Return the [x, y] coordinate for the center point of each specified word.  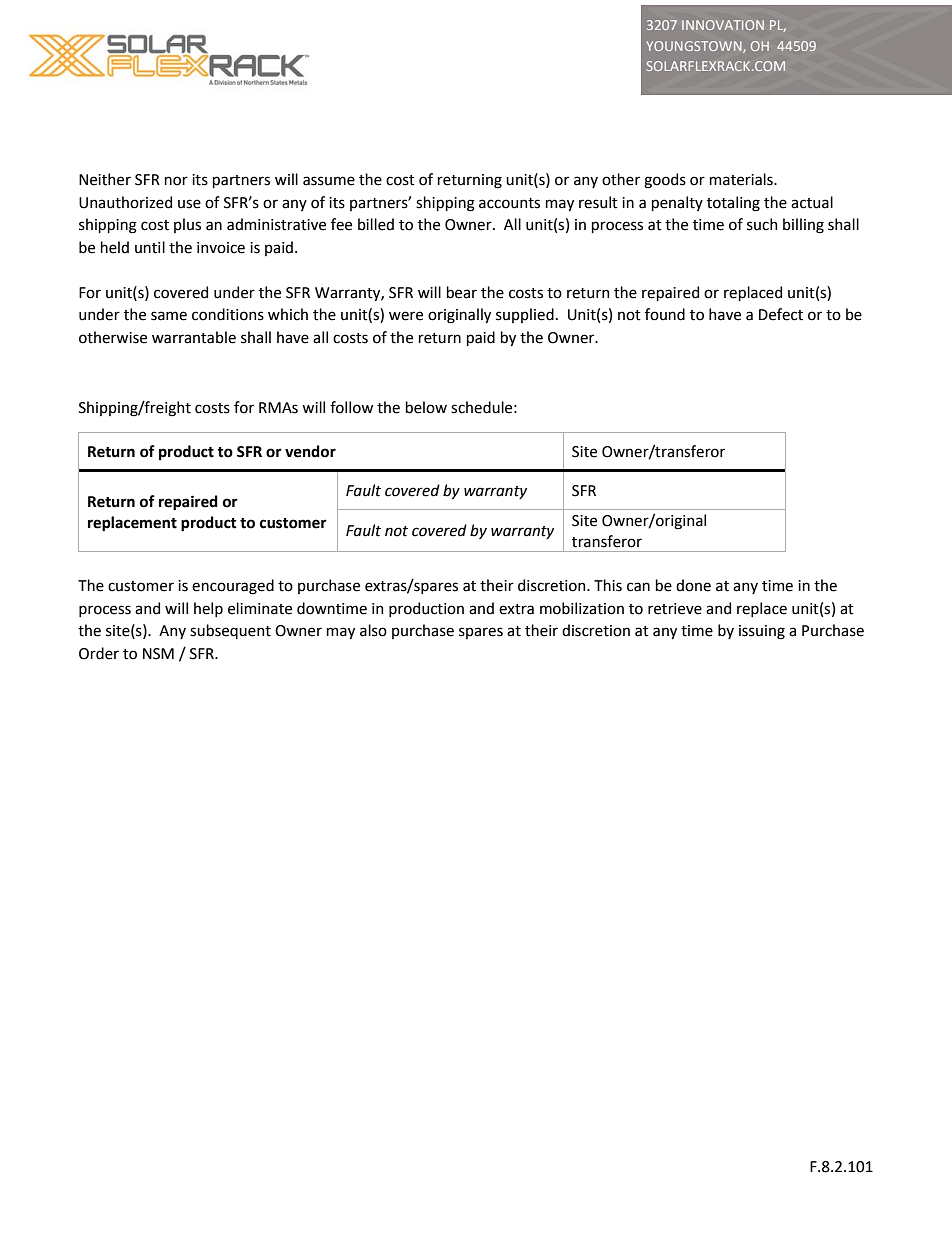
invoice [221, 248]
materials [742, 179]
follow [351, 407]
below [426, 407]
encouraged [233, 587]
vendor [310, 451]
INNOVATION [723, 25]
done [693, 585]
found [665, 314]
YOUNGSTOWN [695, 47]
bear [462, 292]
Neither [105, 179]
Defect [781, 314]
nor [176, 181]
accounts [509, 203]
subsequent [230, 631]
